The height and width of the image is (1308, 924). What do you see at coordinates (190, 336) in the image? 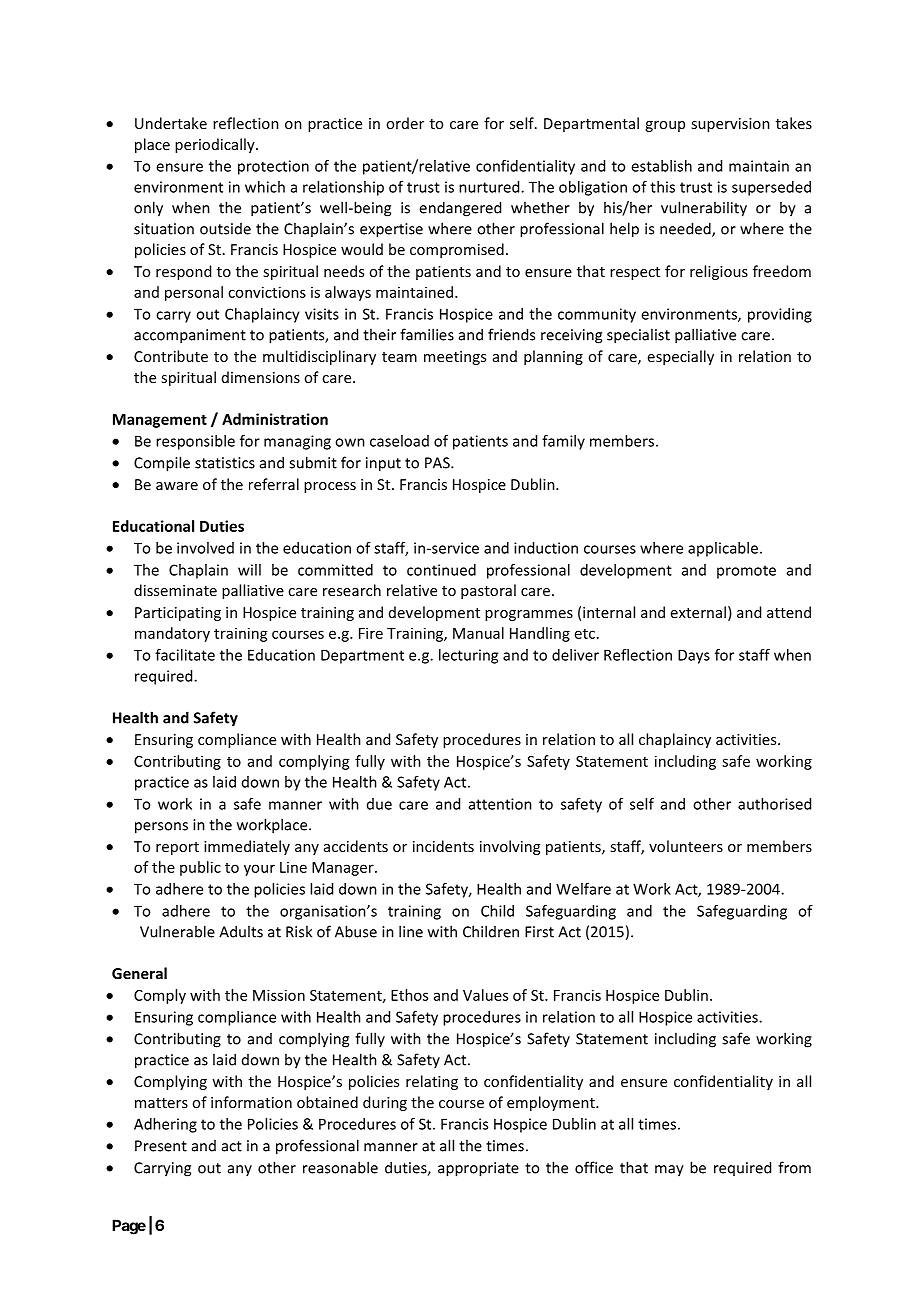
I see `accompaniment` at bounding box center [190, 336].
